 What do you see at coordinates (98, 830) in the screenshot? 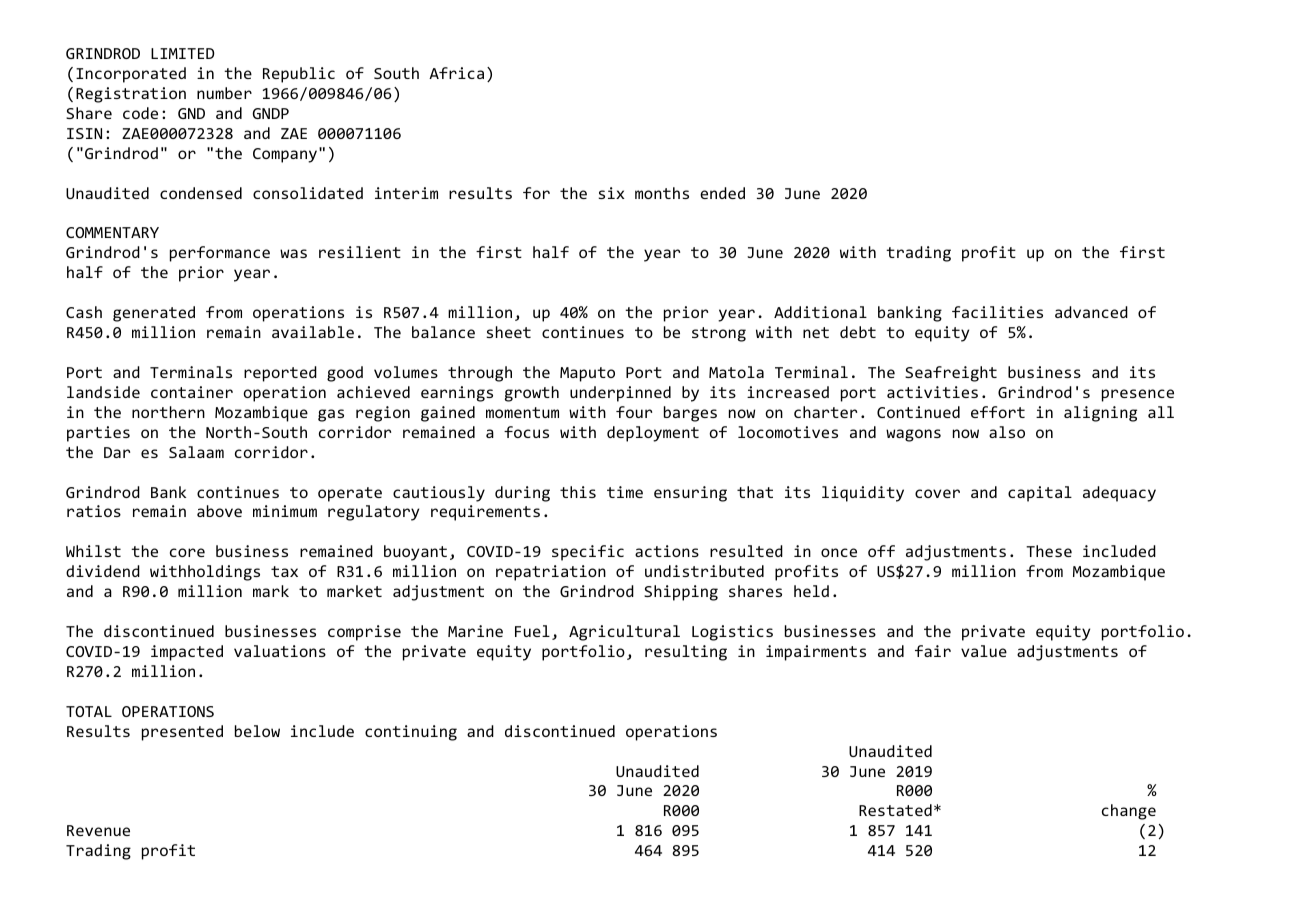
I see `Revenue` at bounding box center [98, 830].
